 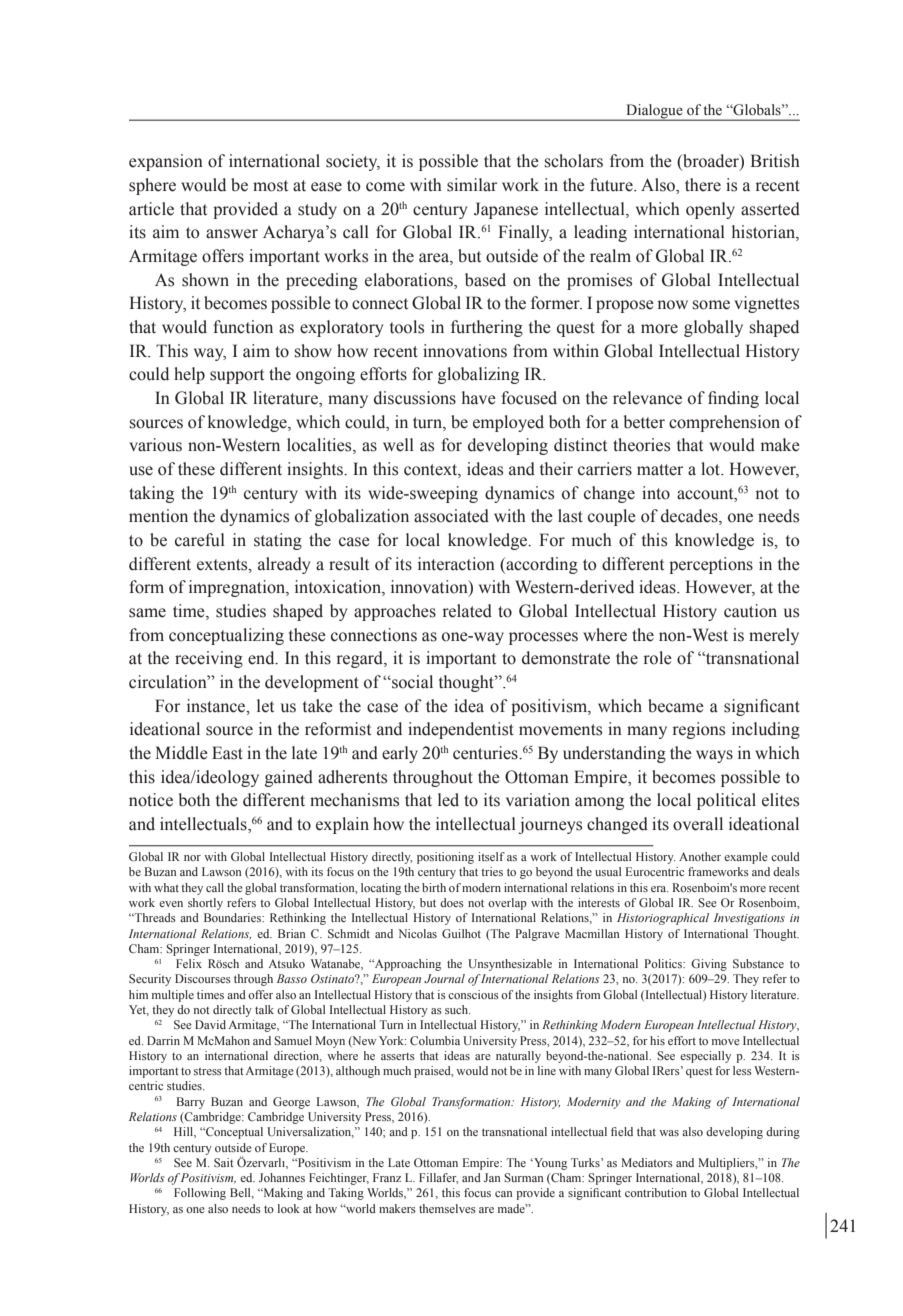 I want to click on independentist, so click(x=461, y=730).
